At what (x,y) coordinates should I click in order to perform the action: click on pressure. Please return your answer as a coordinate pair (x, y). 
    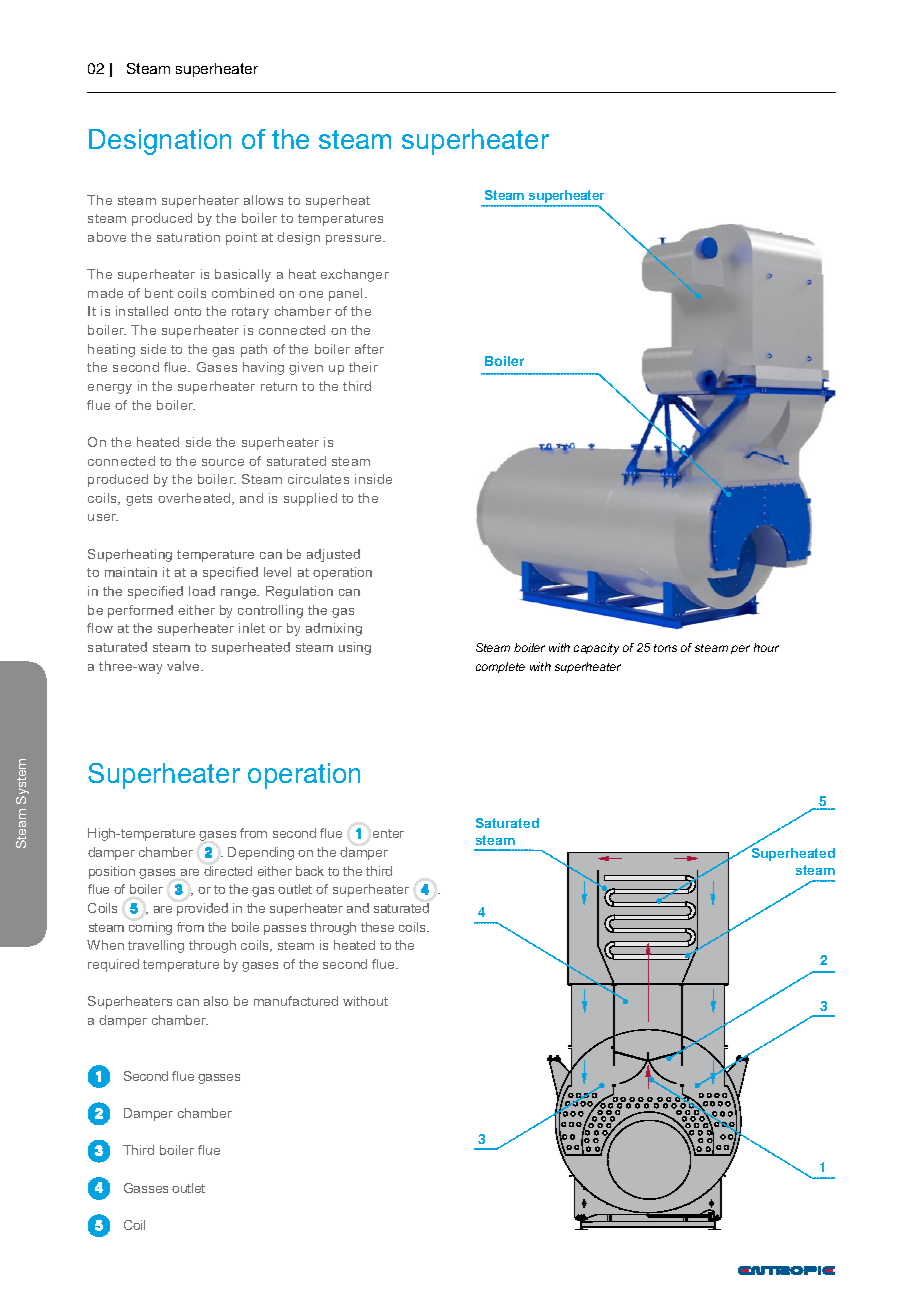
    Looking at the image, I should click on (355, 240).
